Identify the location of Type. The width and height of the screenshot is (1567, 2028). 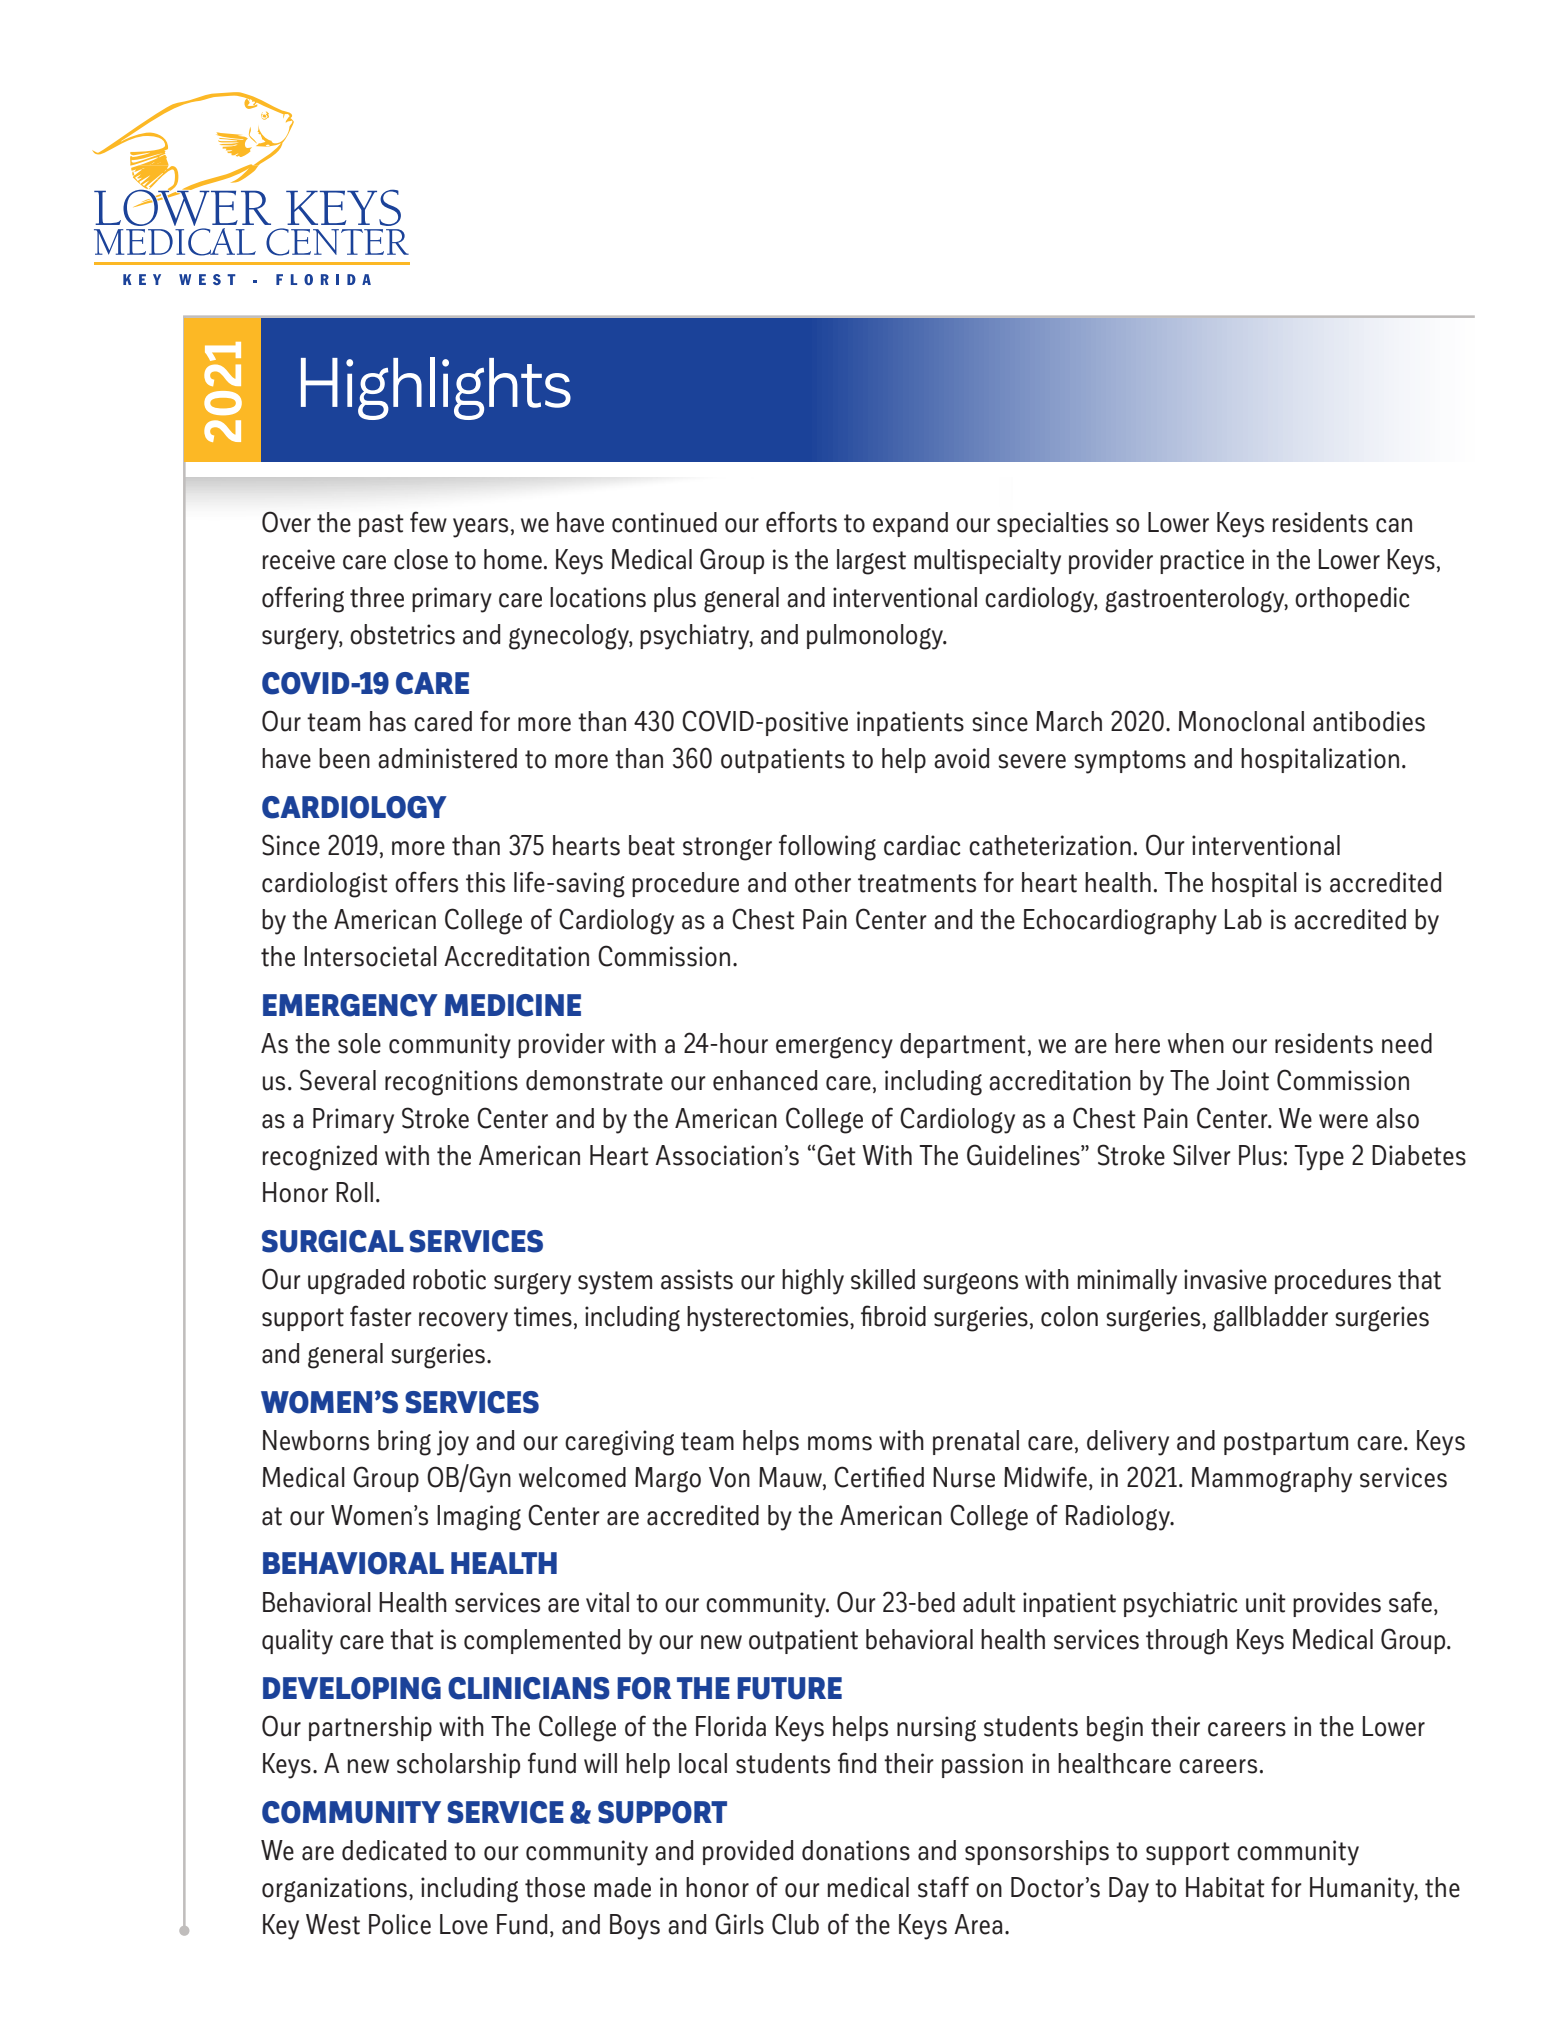
(1319, 1158).
